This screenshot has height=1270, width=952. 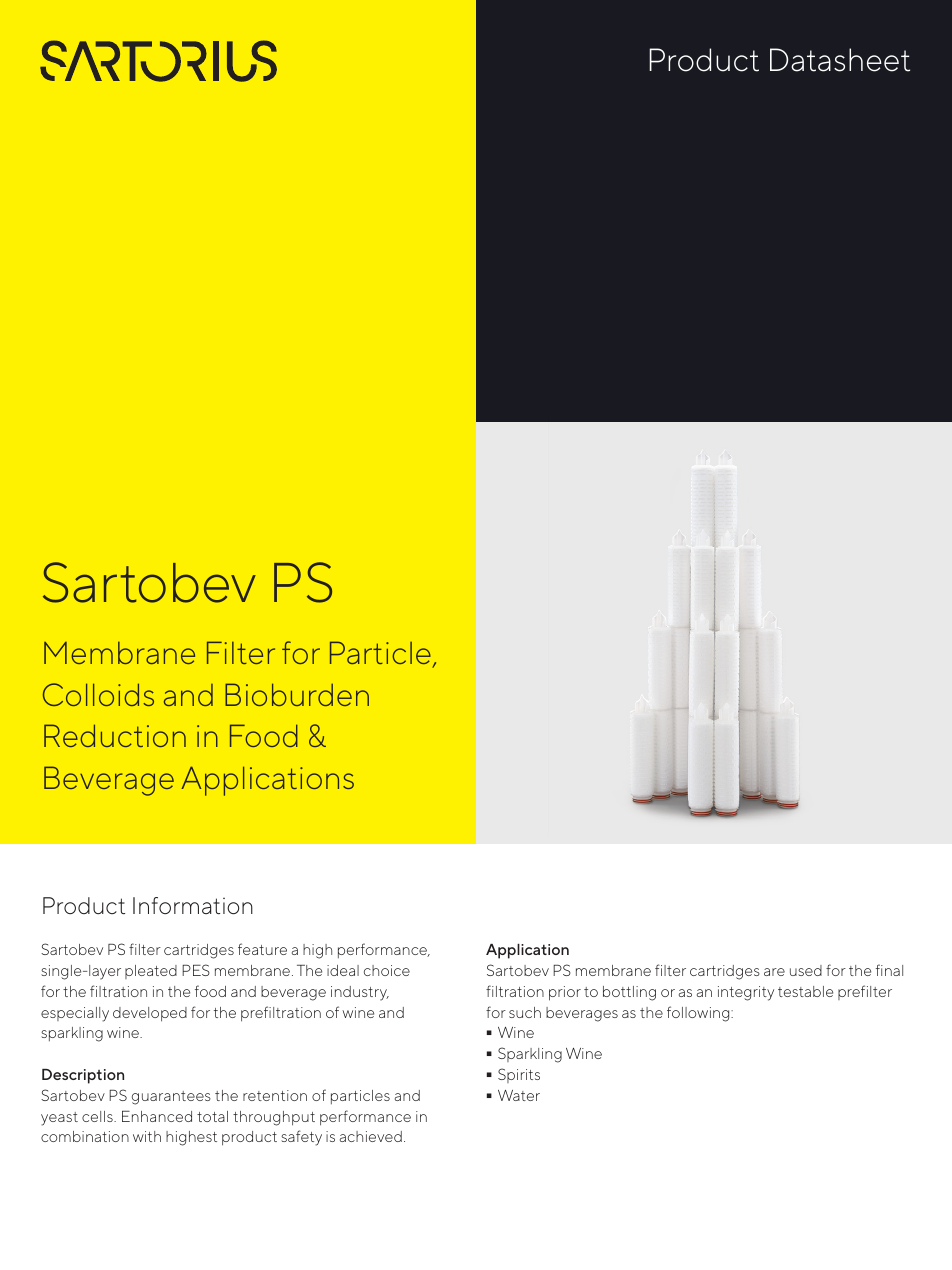 I want to click on Colloids, so click(x=98, y=694).
